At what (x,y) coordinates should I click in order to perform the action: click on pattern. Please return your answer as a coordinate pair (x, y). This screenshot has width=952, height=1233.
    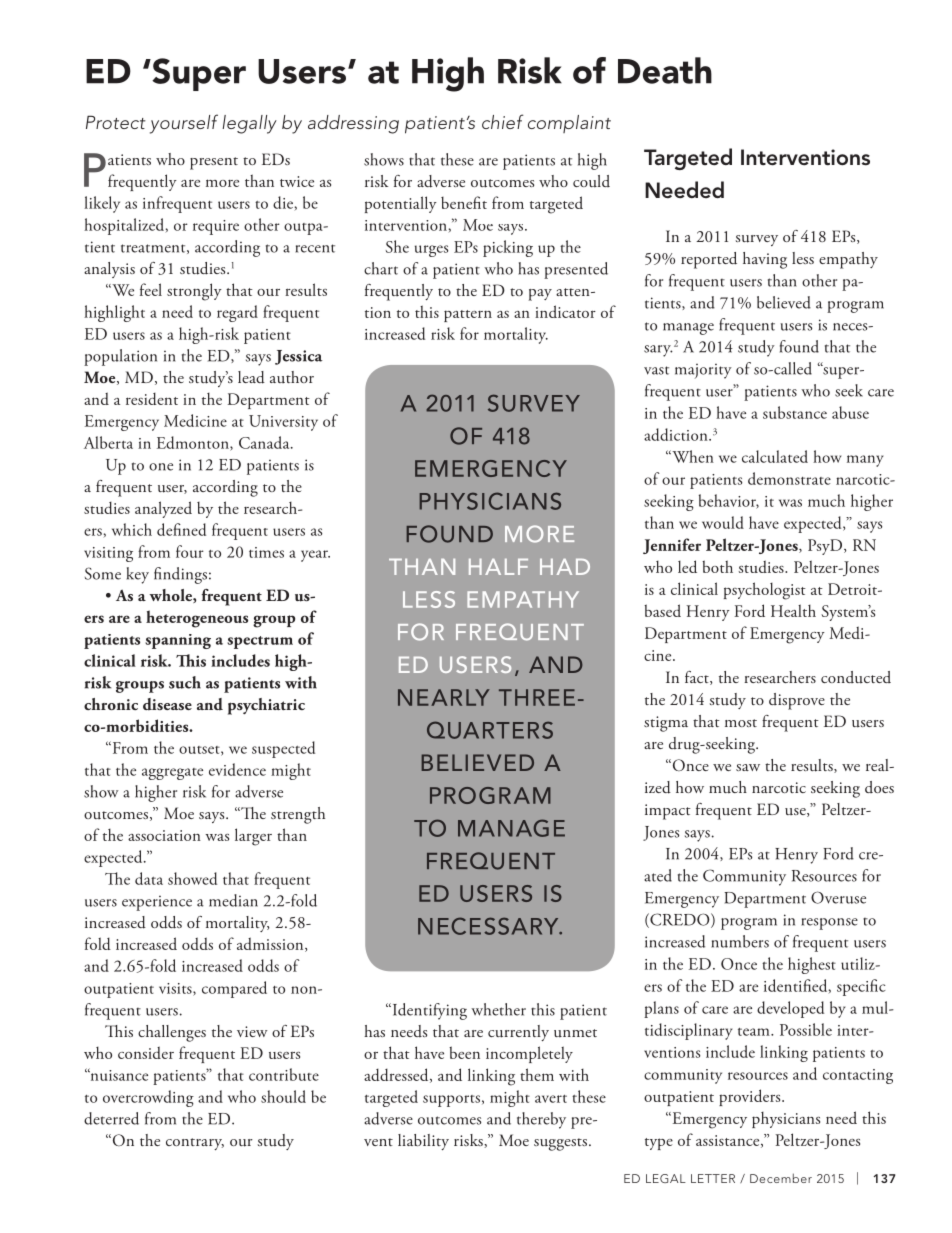
    Looking at the image, I should click on (468, 316).
